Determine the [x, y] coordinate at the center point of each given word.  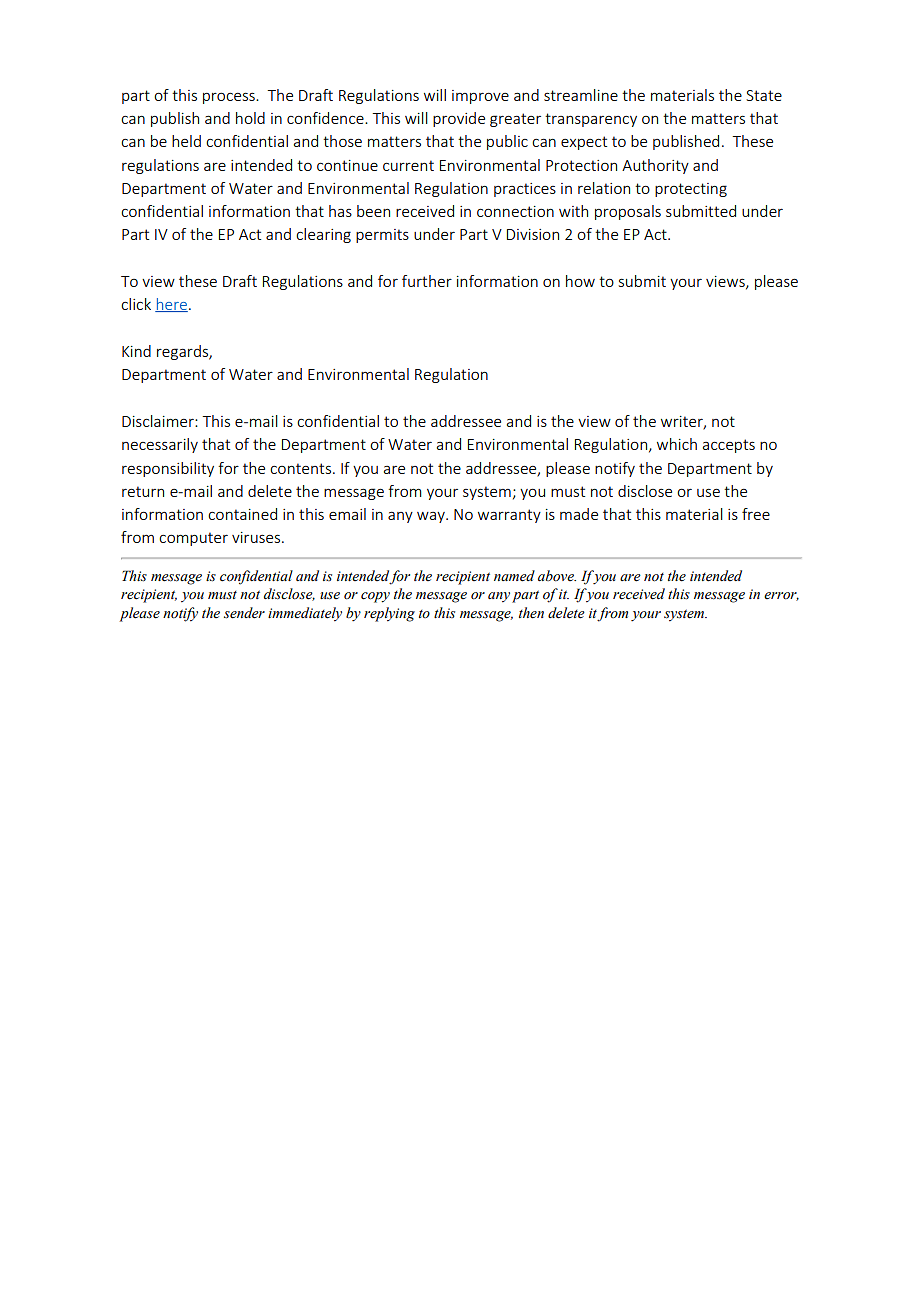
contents [300, 468]
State [764, 95]
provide [459, 119]
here [171, 305]
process [230, 98]
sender [244, 613]
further [427, 281]
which [677, 444]
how [580, 281]
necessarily [160, 445]
